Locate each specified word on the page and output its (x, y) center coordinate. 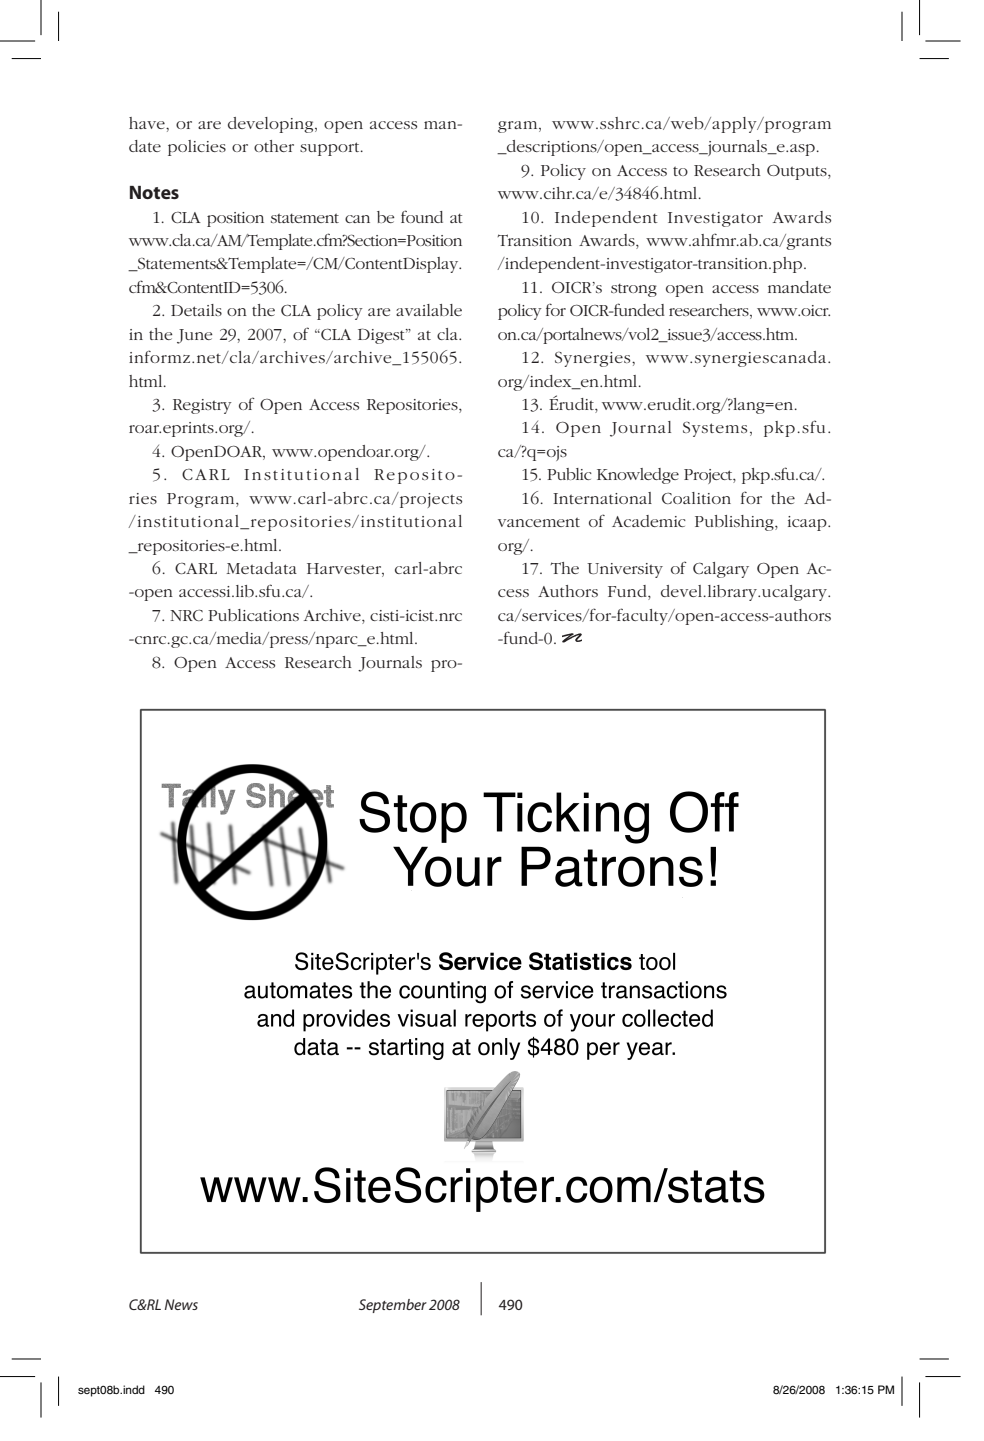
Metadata (262, 568)
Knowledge (638, 476)
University (625, 570)
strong (634, 290)
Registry (202, 406)
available (429, 310)
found (422, 216)
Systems (715, 429)
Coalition (696, 498)
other (274, 146)
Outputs (798, 172)
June (195, 336)
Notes (154, 192)
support (331, 149)
